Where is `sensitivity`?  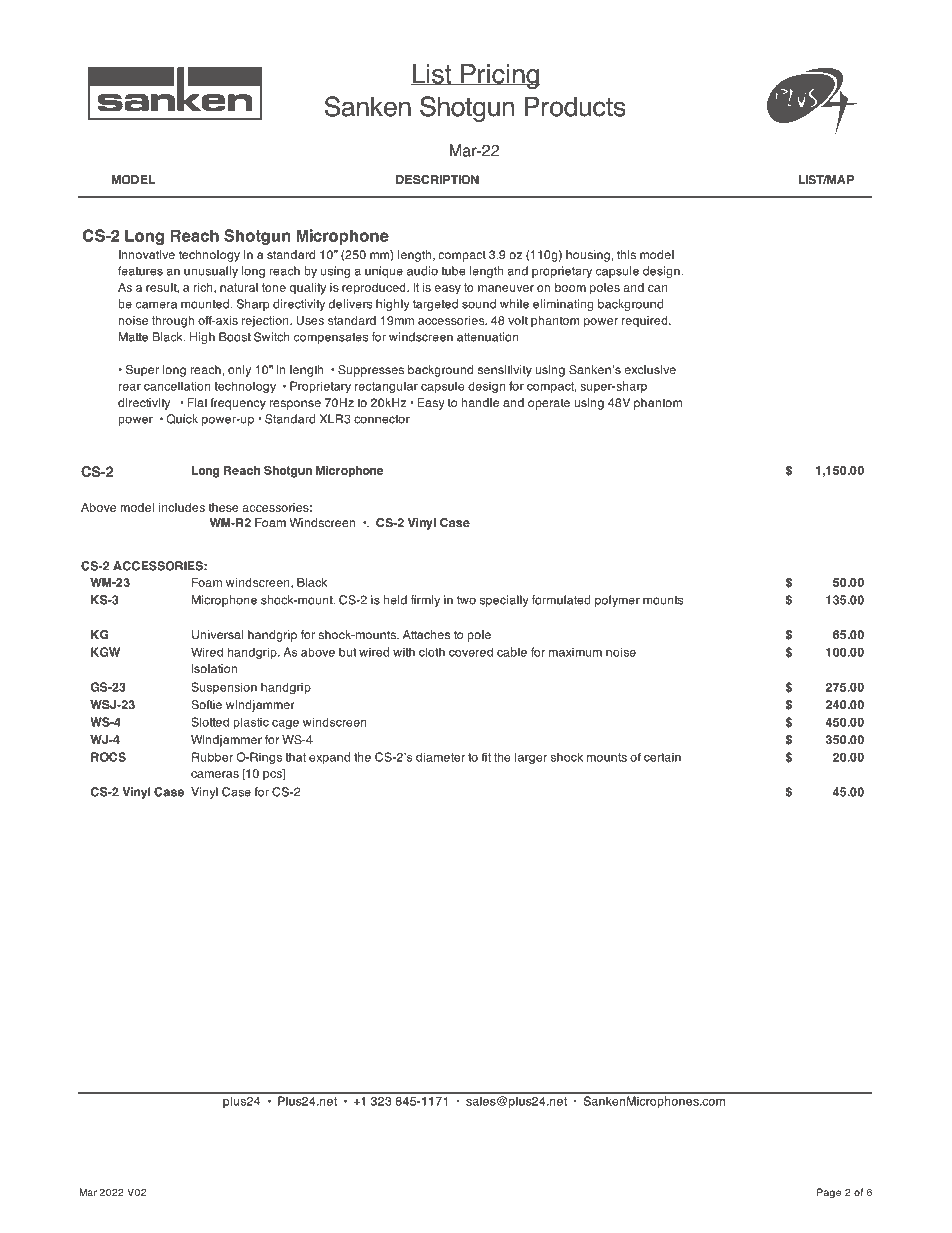 sensitivity is located at coordinates (505, 371).
